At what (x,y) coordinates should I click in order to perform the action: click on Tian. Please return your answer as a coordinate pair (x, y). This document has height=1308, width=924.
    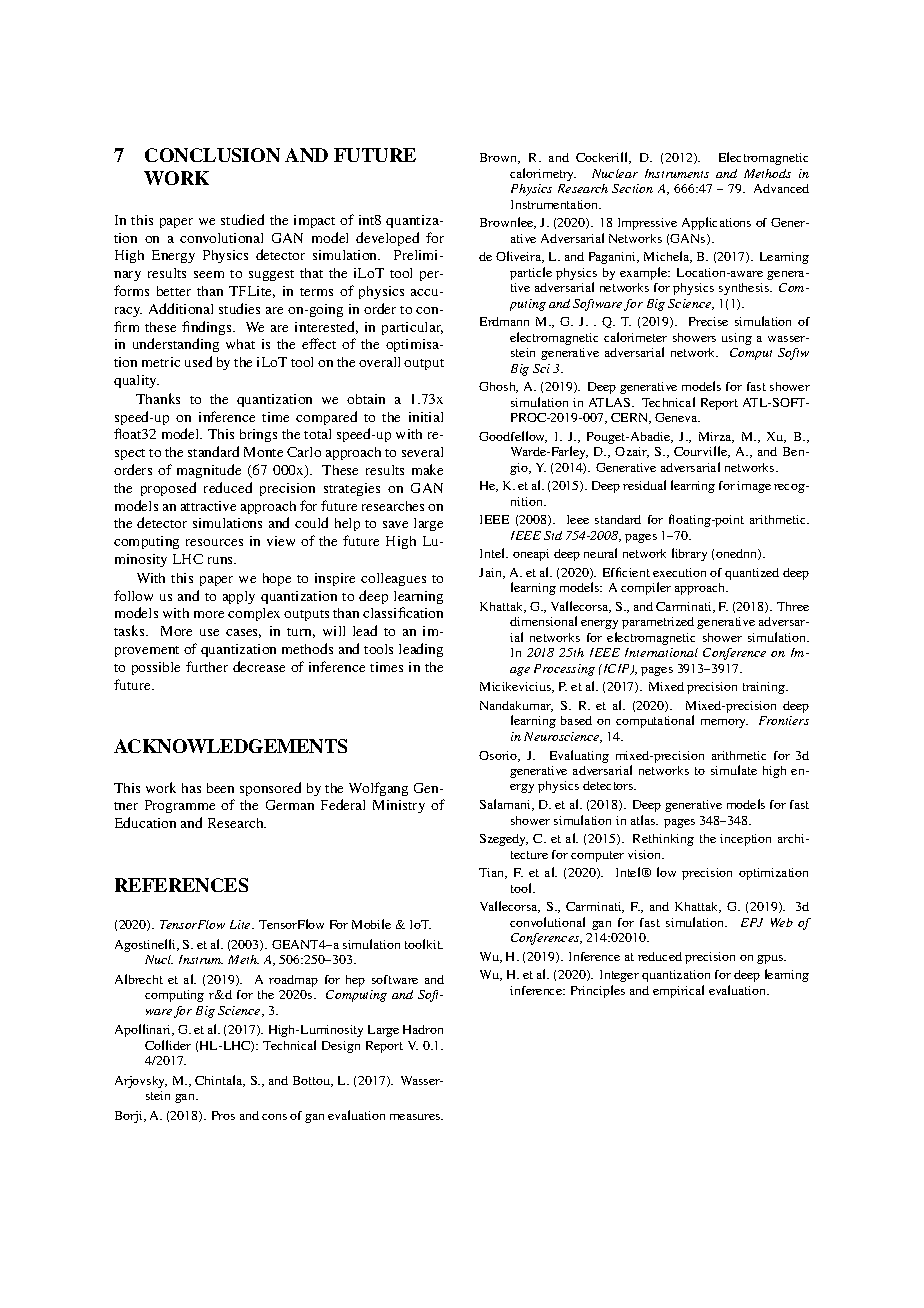
    Looking at the image, I should click on (493, 873).
